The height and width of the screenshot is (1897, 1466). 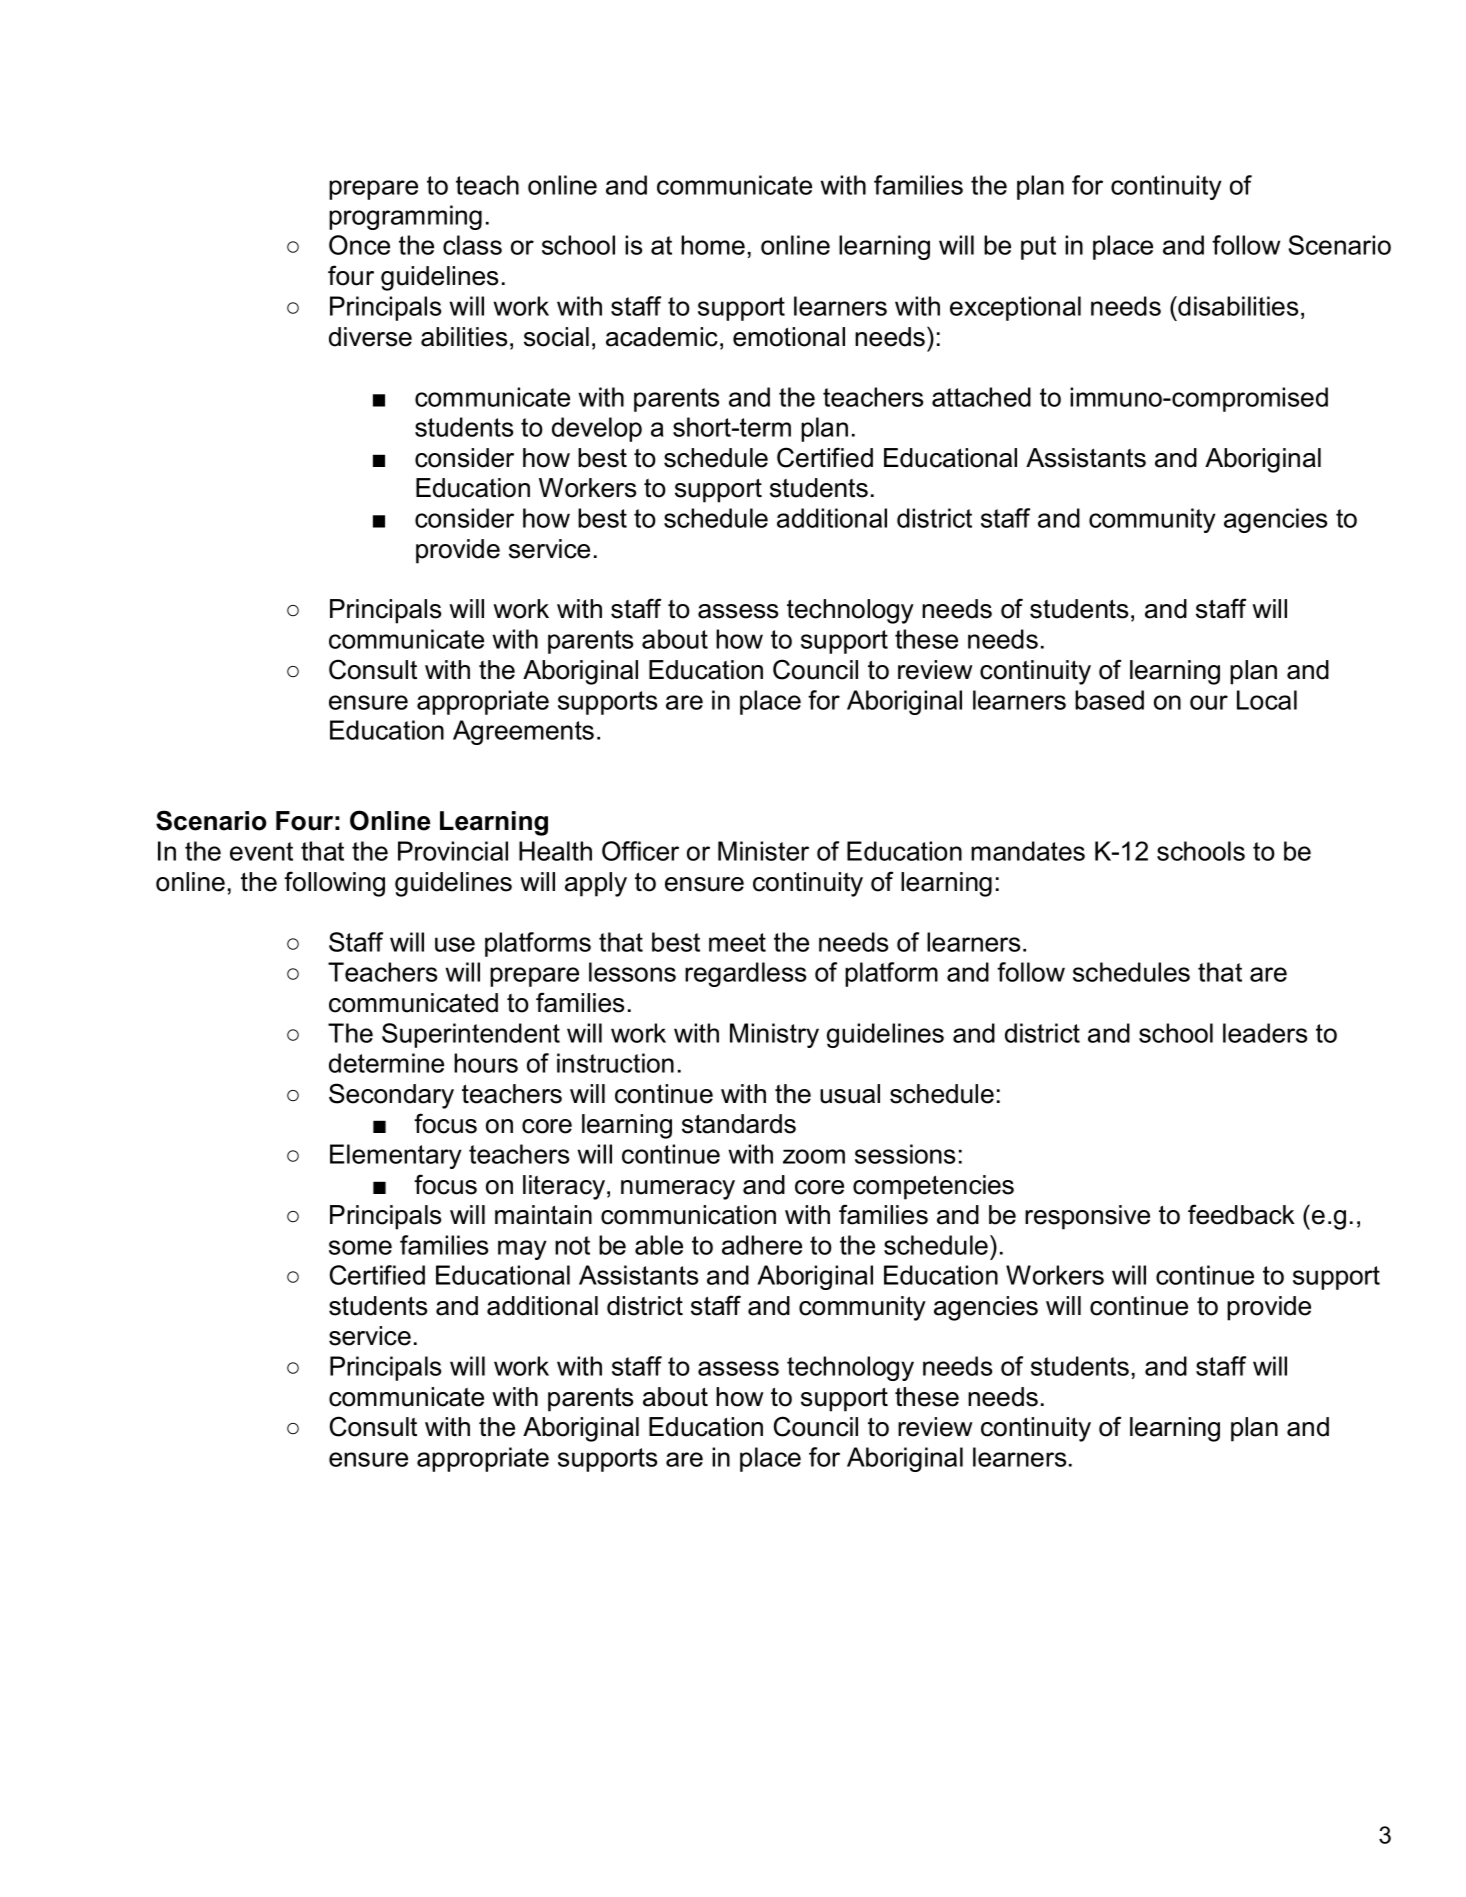 I want to click on home, so click(x=713, y=245).
